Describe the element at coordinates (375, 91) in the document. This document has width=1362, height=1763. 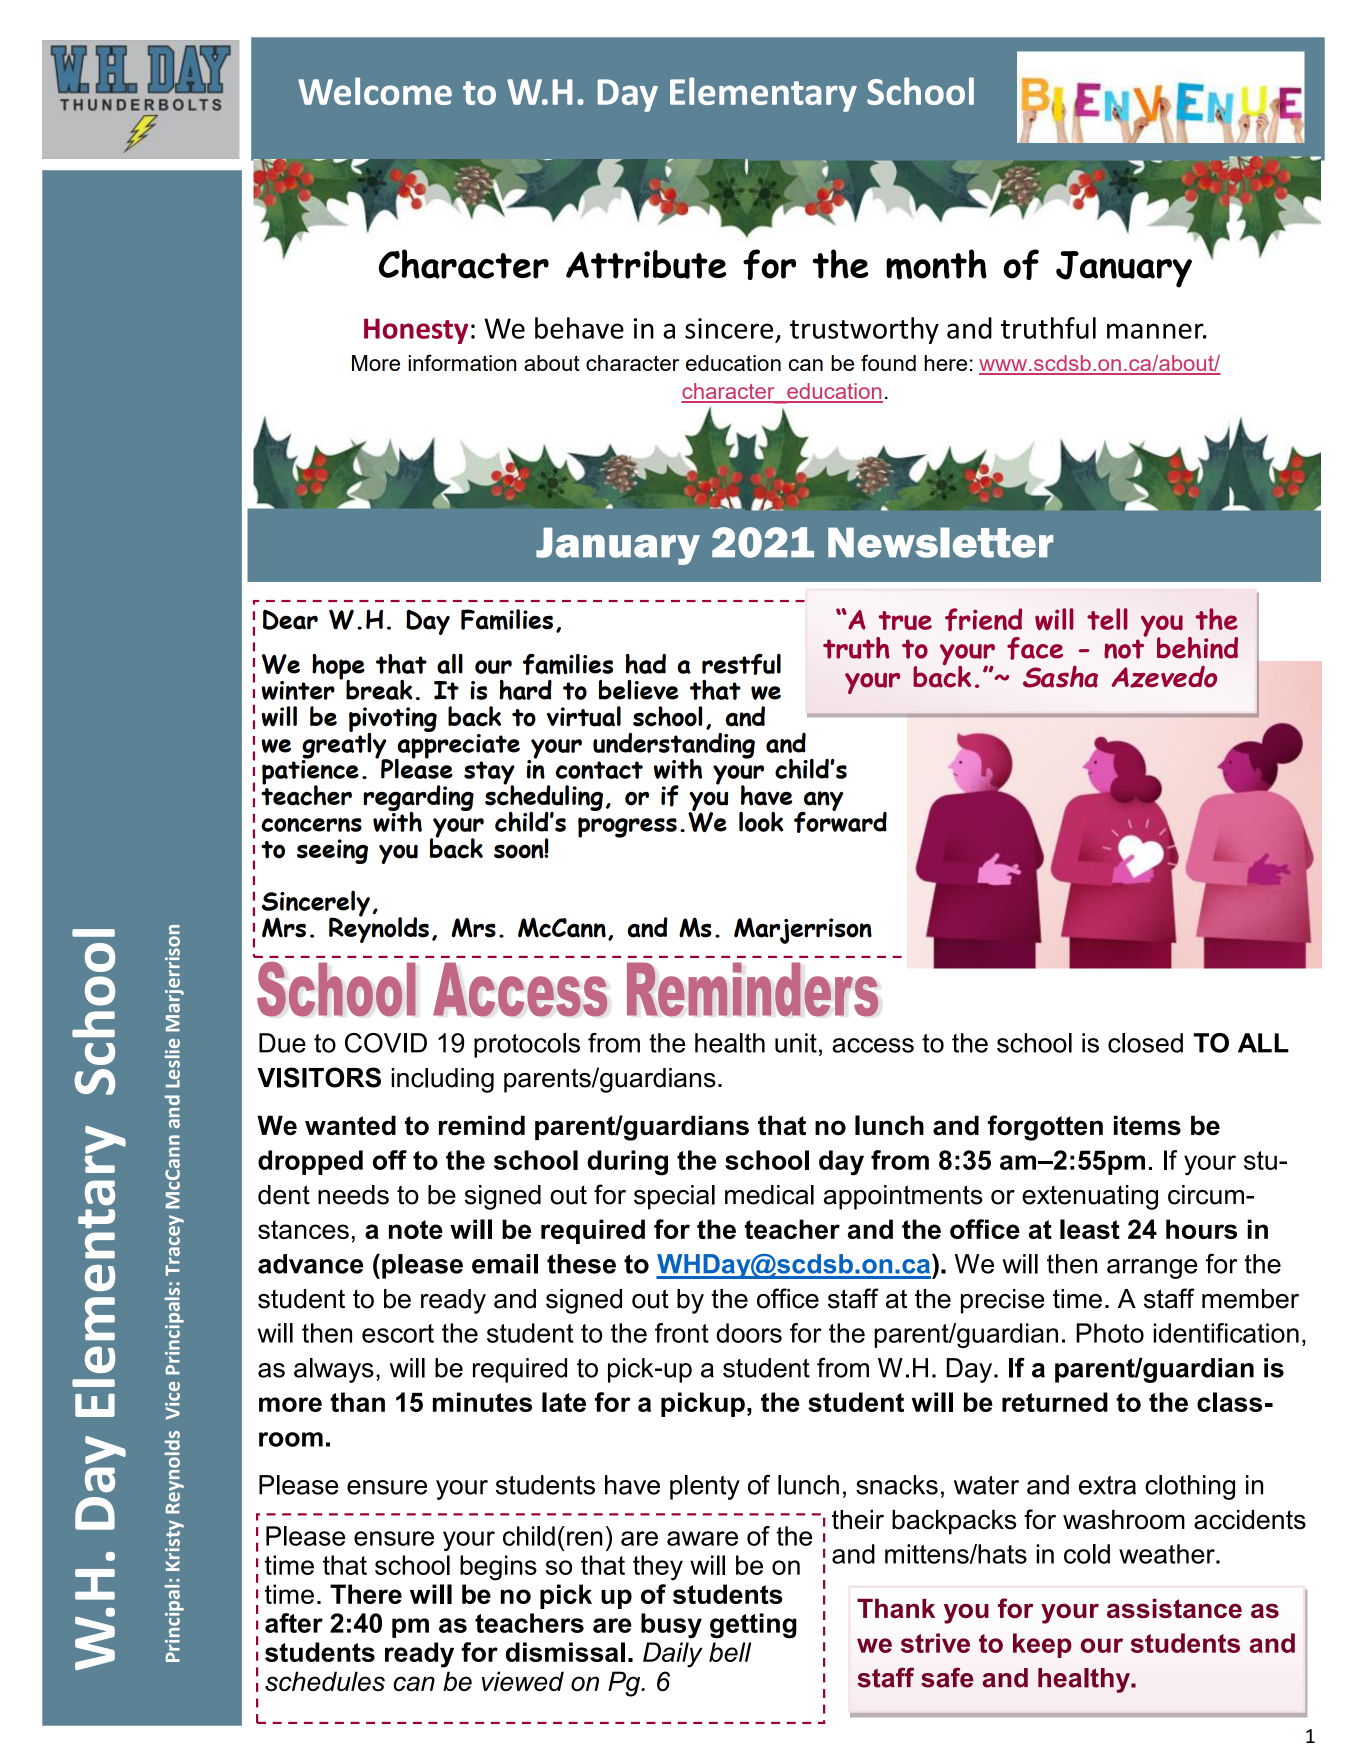
I see `Welcome` at that location.
